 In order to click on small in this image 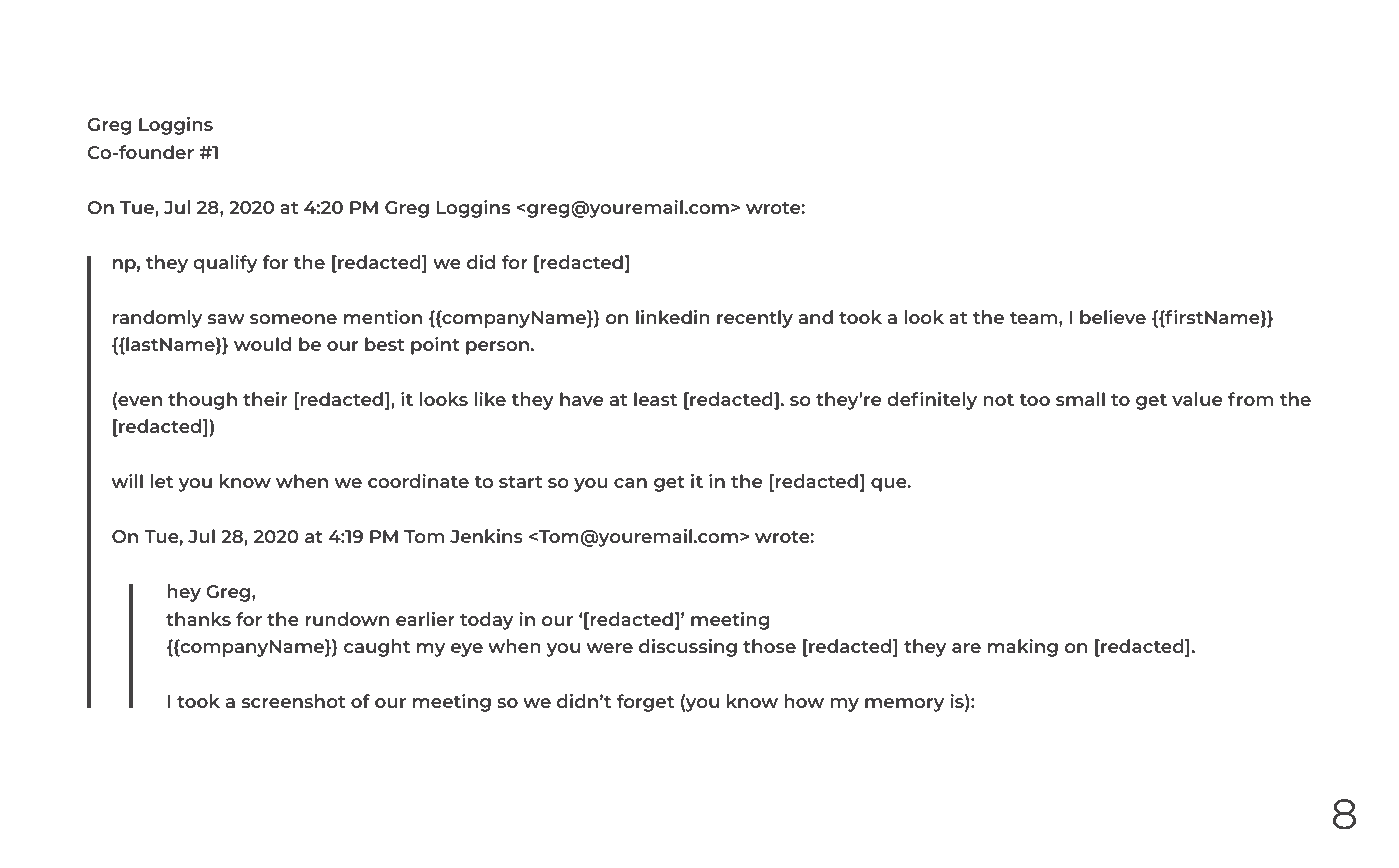, I will do `click(1080, 399)`.
